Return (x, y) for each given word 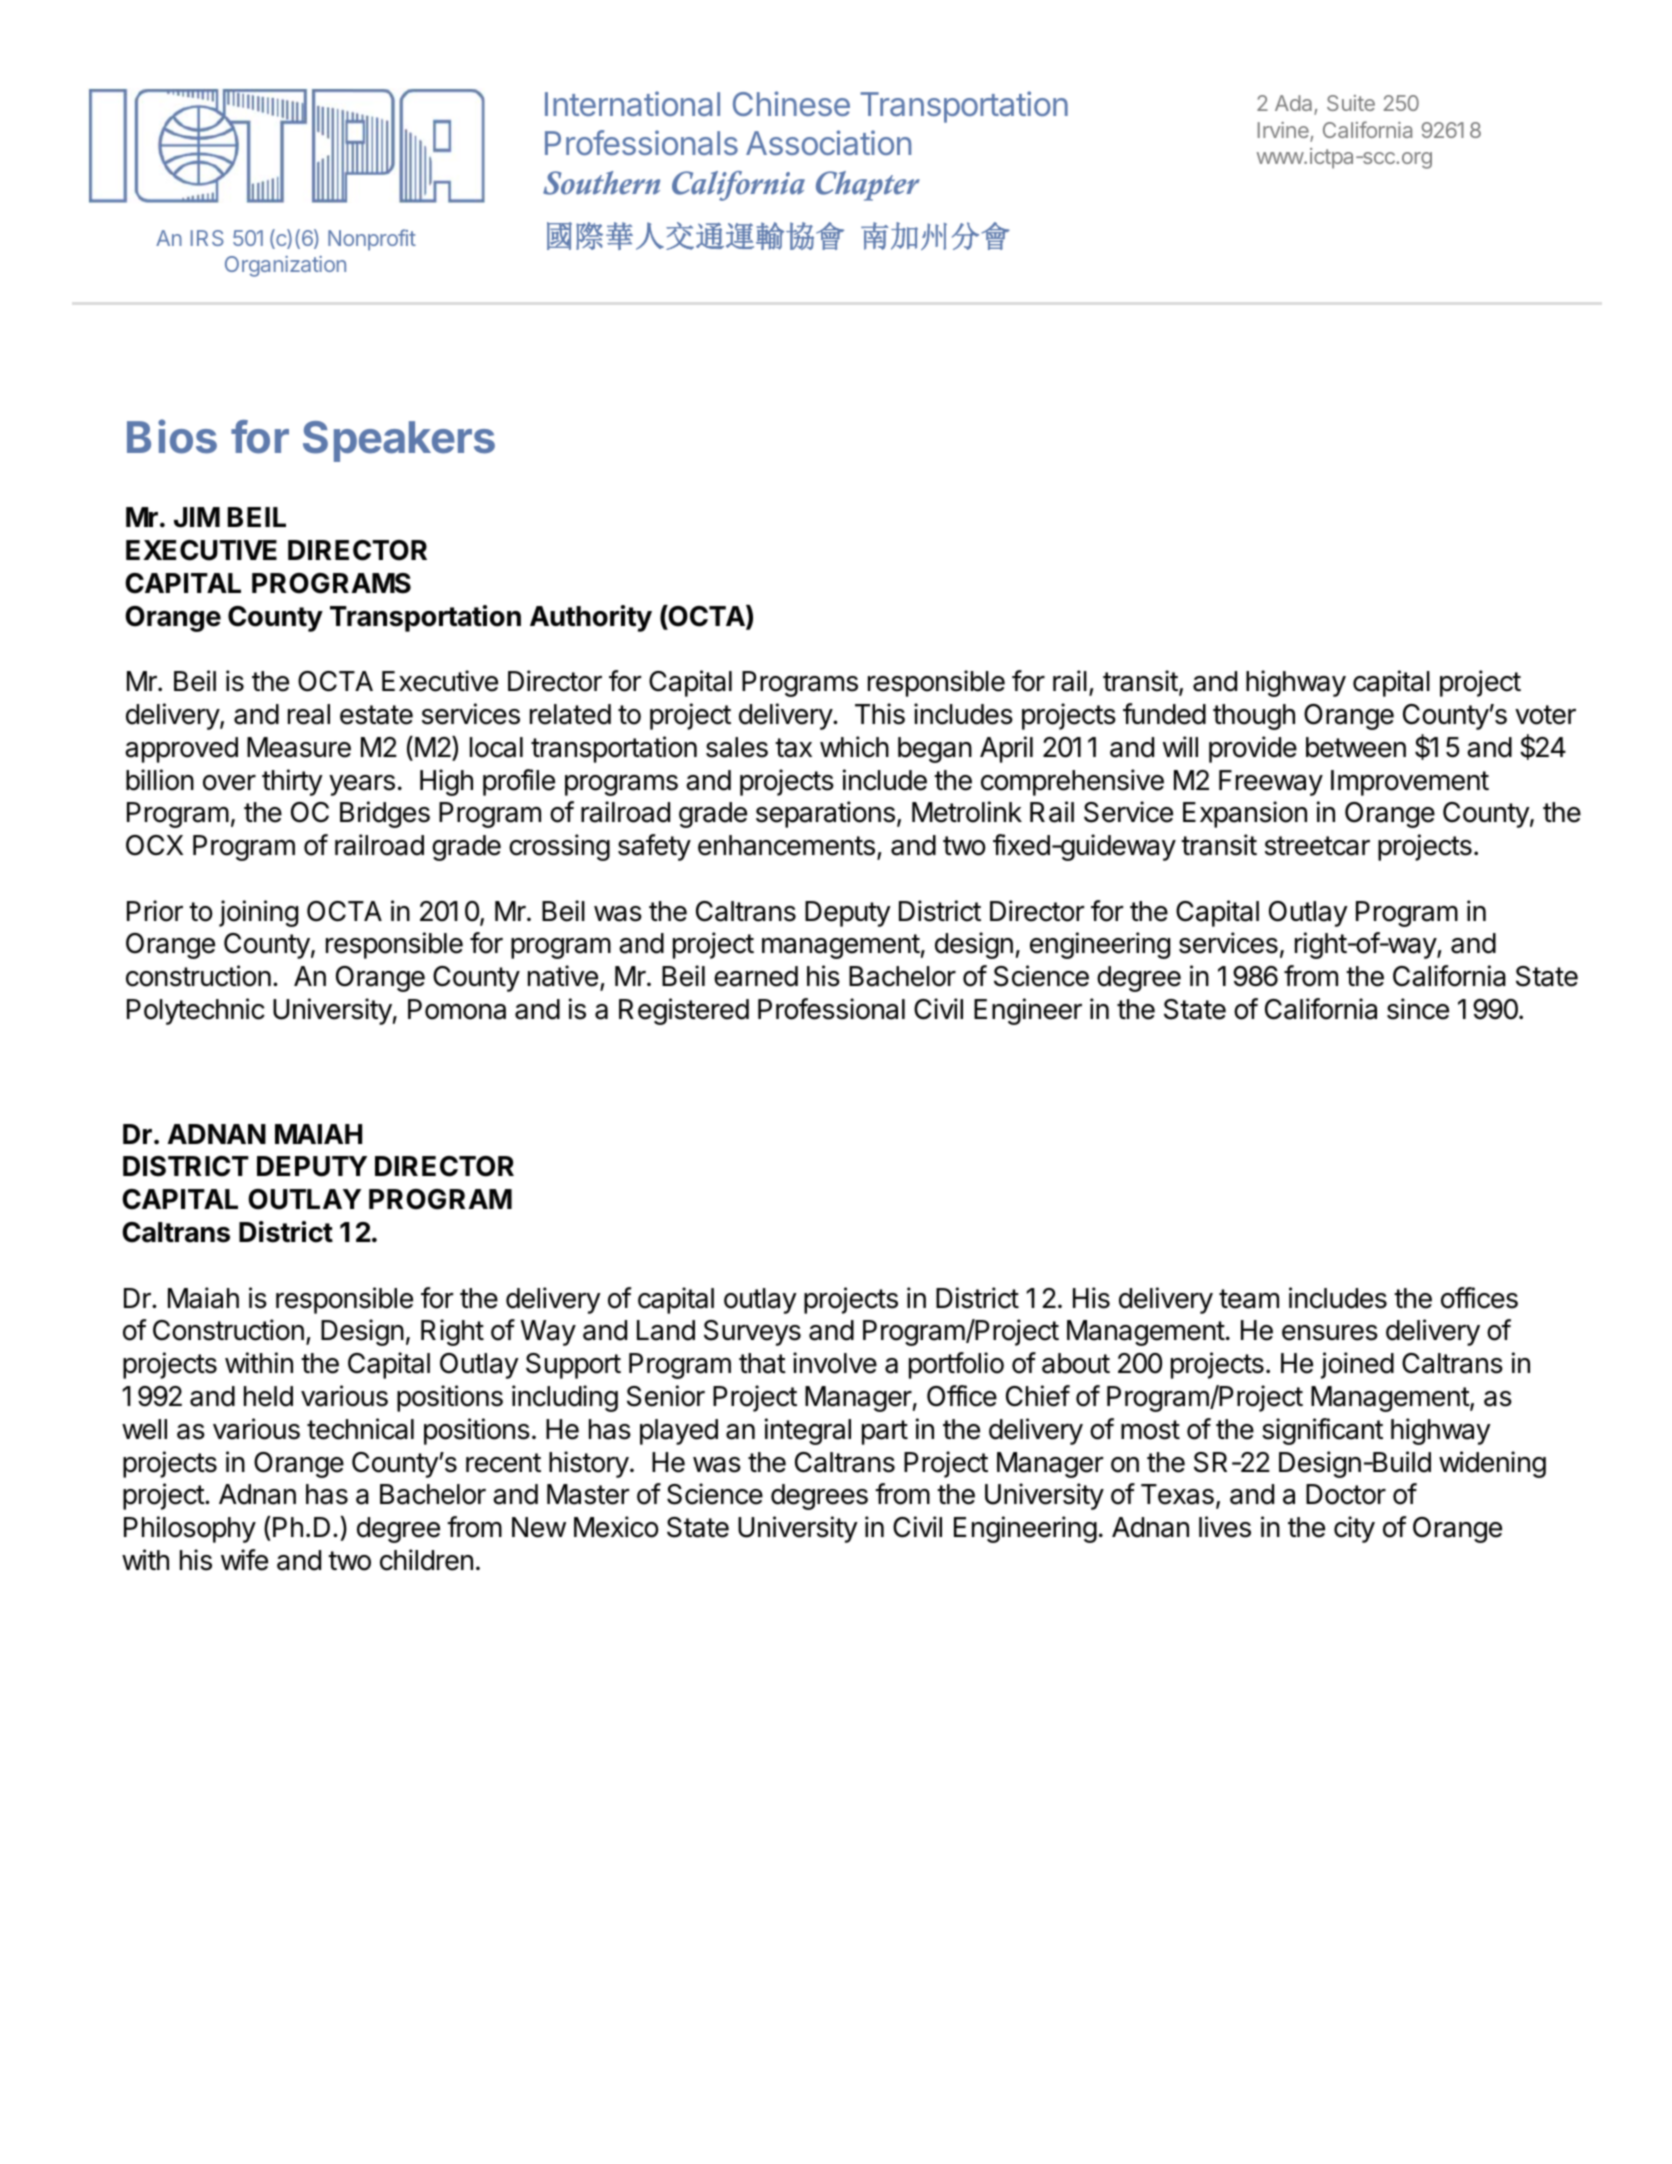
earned (756, 976)
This (880, 714)
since (1418, 1009)
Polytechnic (196, 1011)
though (1254, 717)
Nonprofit (372, 240)
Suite (1351, 103)
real (309, 714)
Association (828, 143)
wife (244, 1560)
